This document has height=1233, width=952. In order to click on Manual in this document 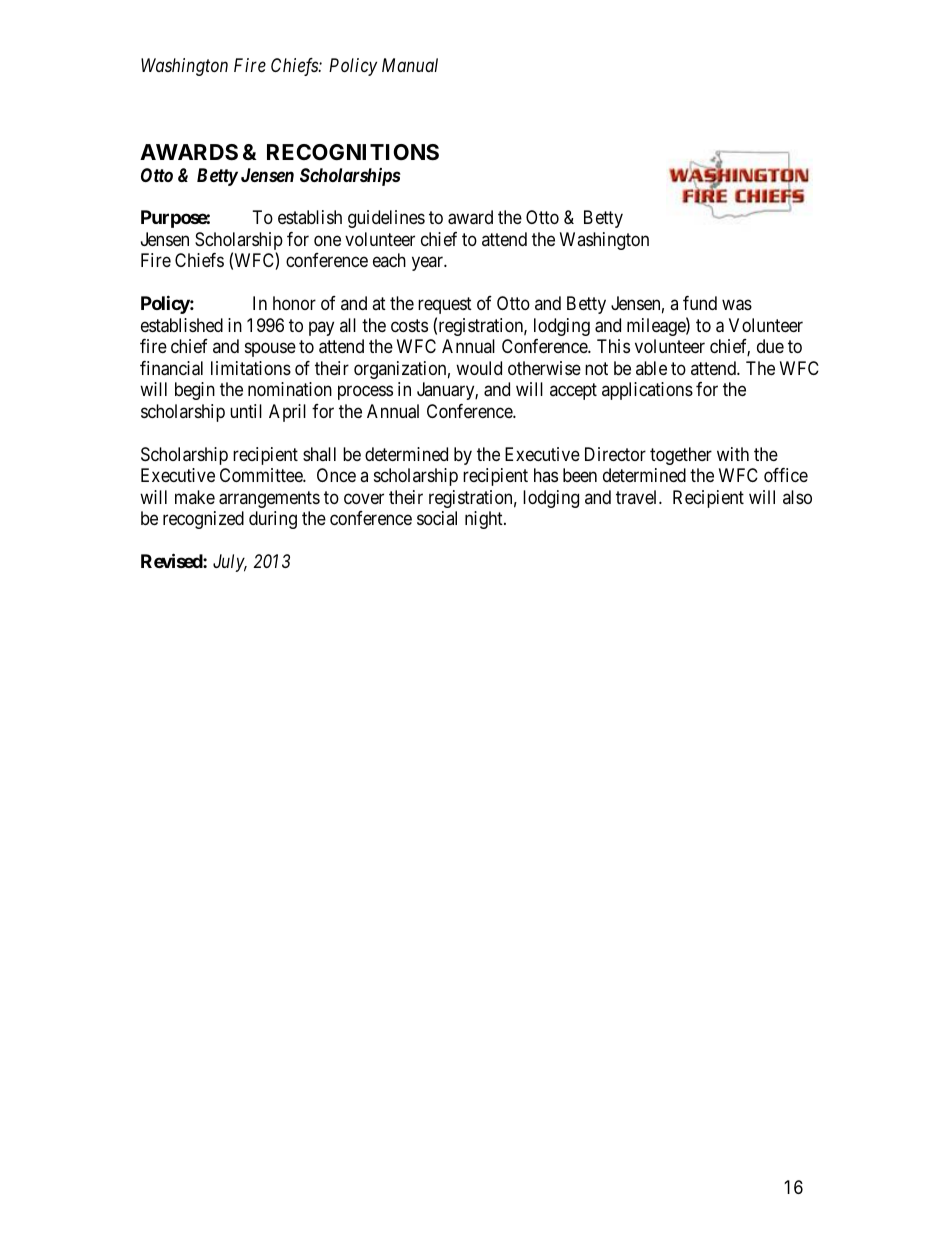, I will do `click(410, 65)`.
